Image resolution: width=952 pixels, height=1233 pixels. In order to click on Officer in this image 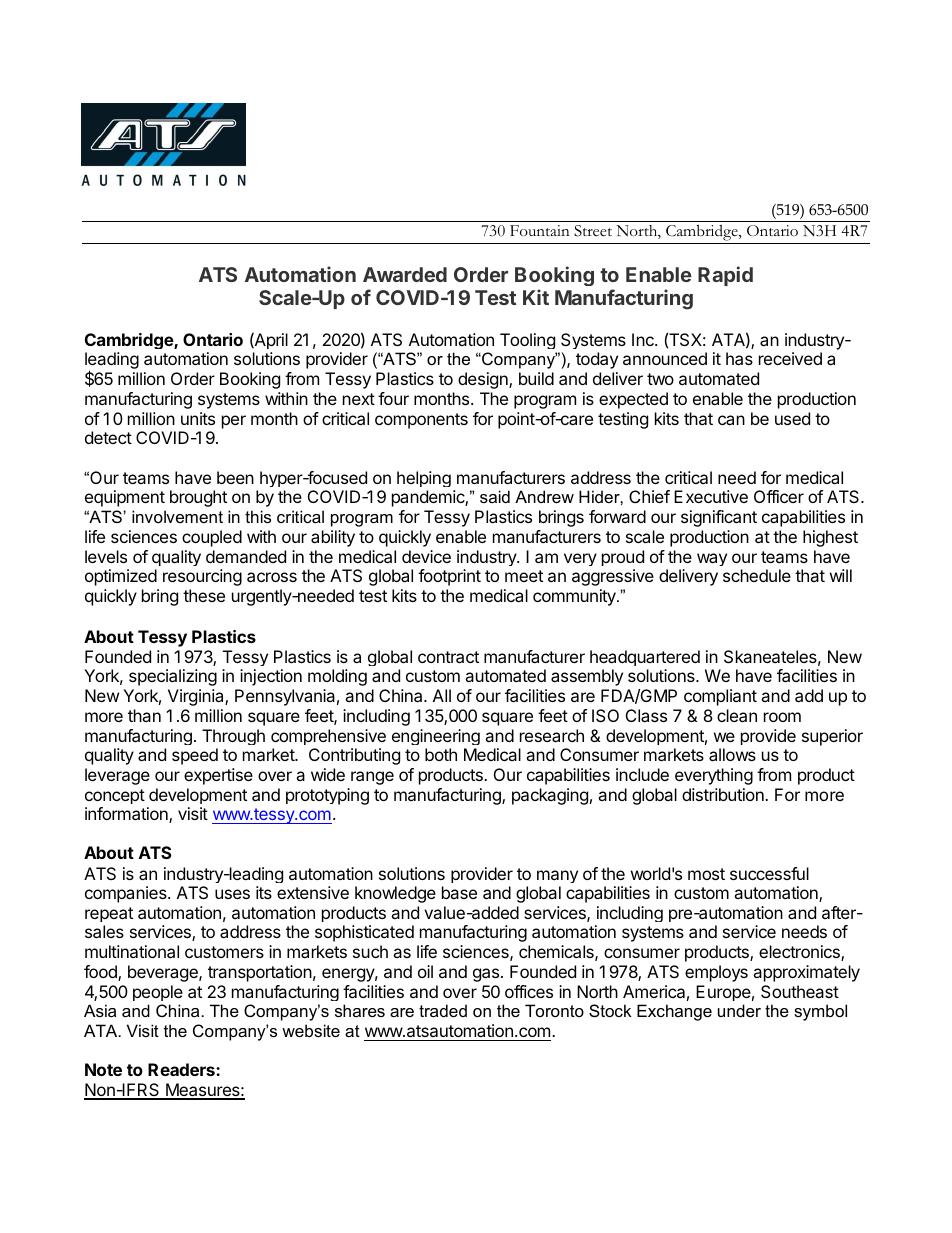, I will do `click(779, 496)`.
